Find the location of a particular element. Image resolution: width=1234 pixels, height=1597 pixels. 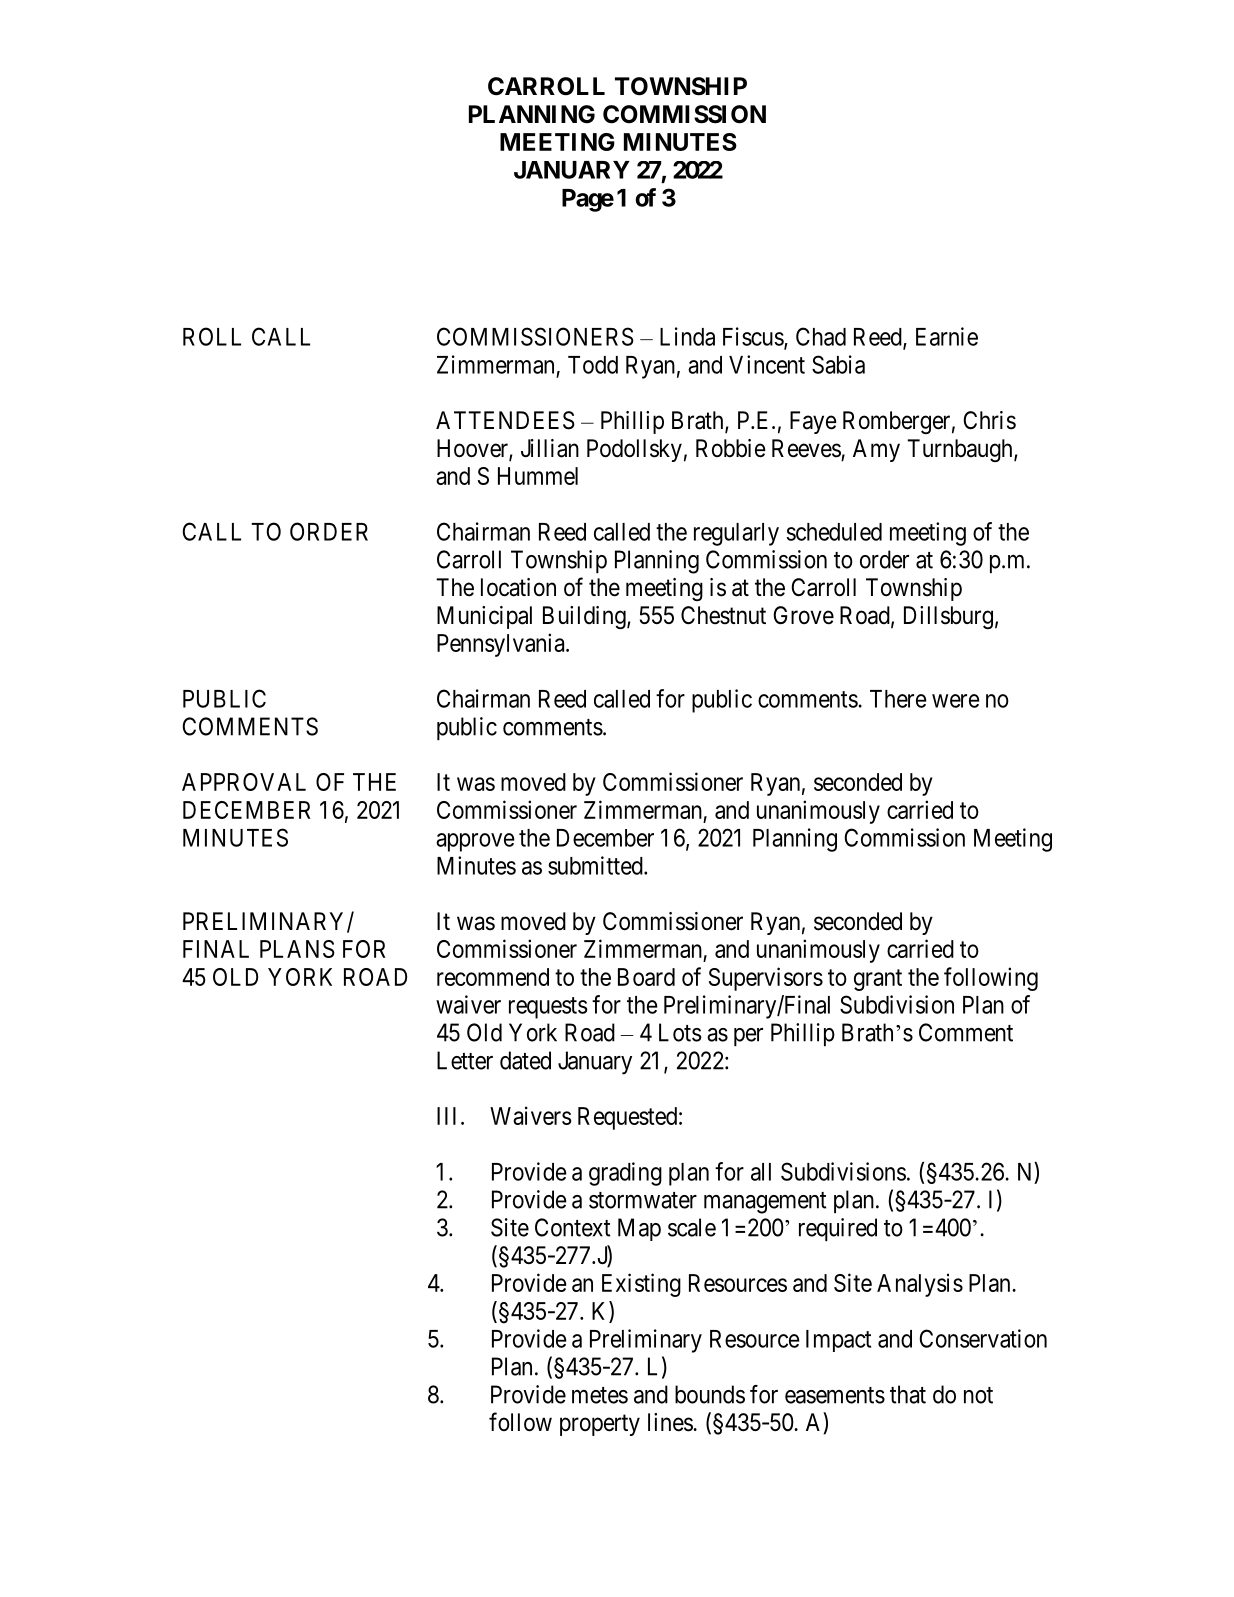

property is located at coordinates (600, 1425).
